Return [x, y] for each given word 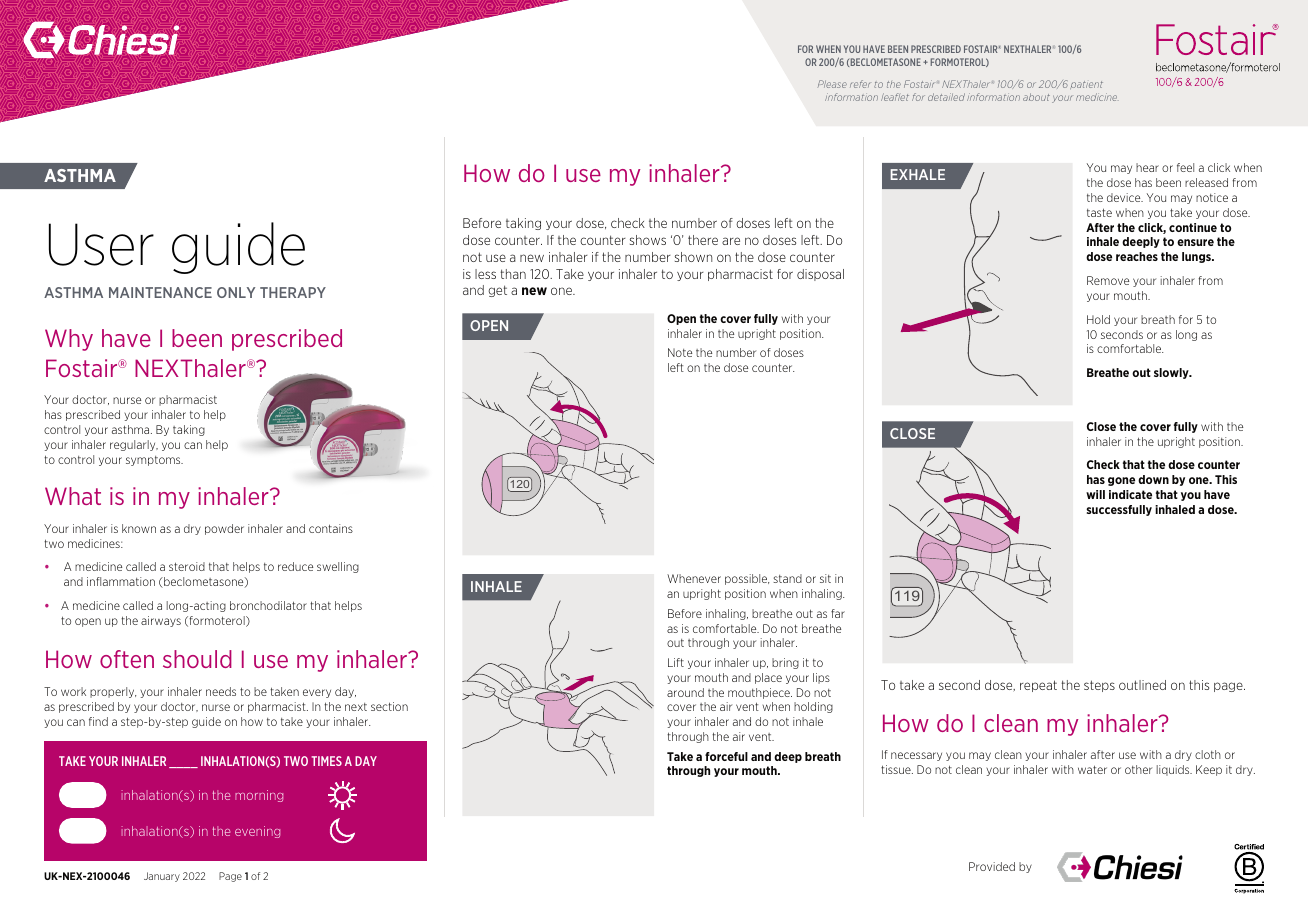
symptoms [154, 461]
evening [257, 832]
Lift [676, 662]
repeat [1038, 686]
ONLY [236, 292]
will [1095, 494]
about [1036, 97]
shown [693, 257]
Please [832, 84]
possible [747, 579]
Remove [1108, 280]
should [197, 659]
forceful [726, 756]
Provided [992, 866]
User [101, 244]
